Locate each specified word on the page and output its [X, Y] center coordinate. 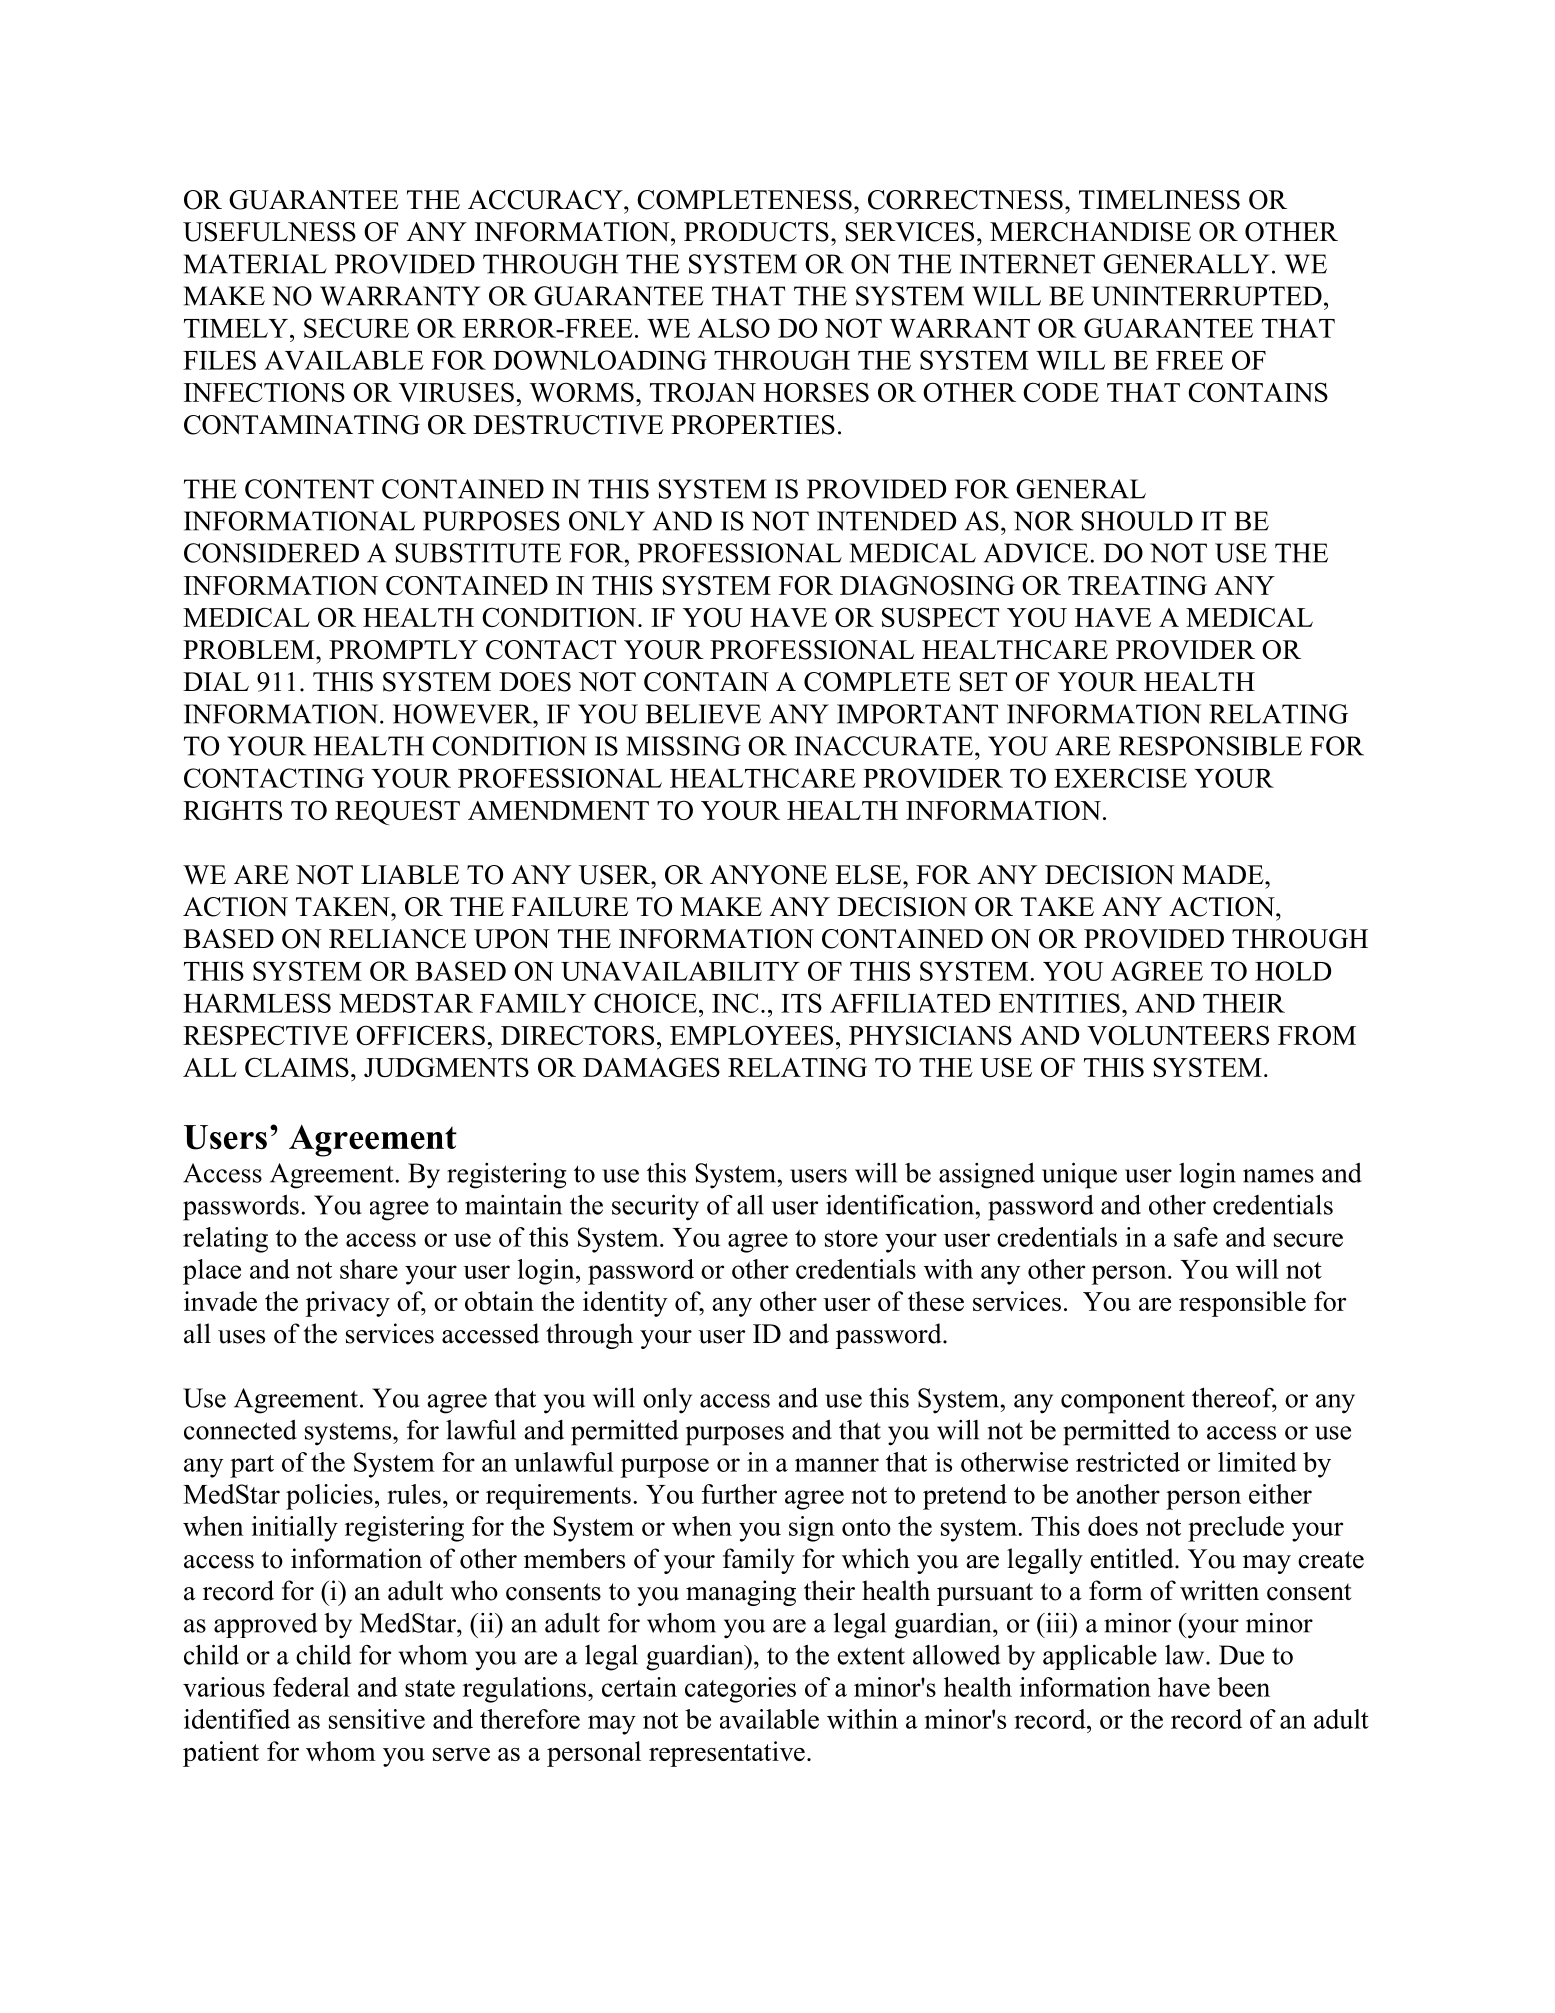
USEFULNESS [269, 232]
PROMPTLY [403, 650]
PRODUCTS [756, 232]
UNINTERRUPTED [1206, 296]
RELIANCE [397, 939]
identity [625, 1304]
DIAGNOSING [927, 585]
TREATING [1137, 585]
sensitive [377, 1719]
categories [740, 1690]
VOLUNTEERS [1178, 1035]
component [1123, 1402]
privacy [348, 1304]
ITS [801, 1003]
